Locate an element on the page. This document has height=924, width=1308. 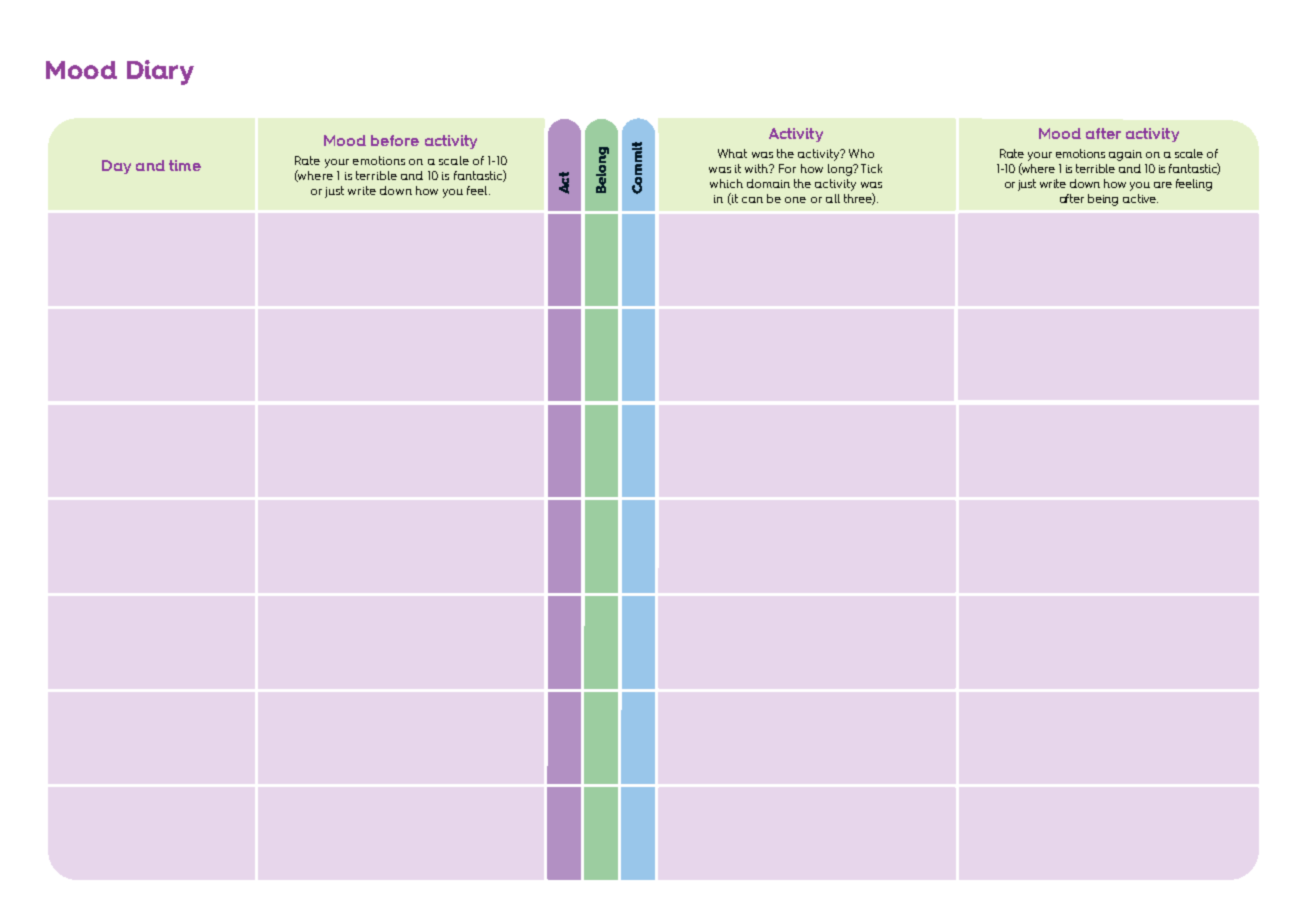
What is located at coordinates (732, 153).
